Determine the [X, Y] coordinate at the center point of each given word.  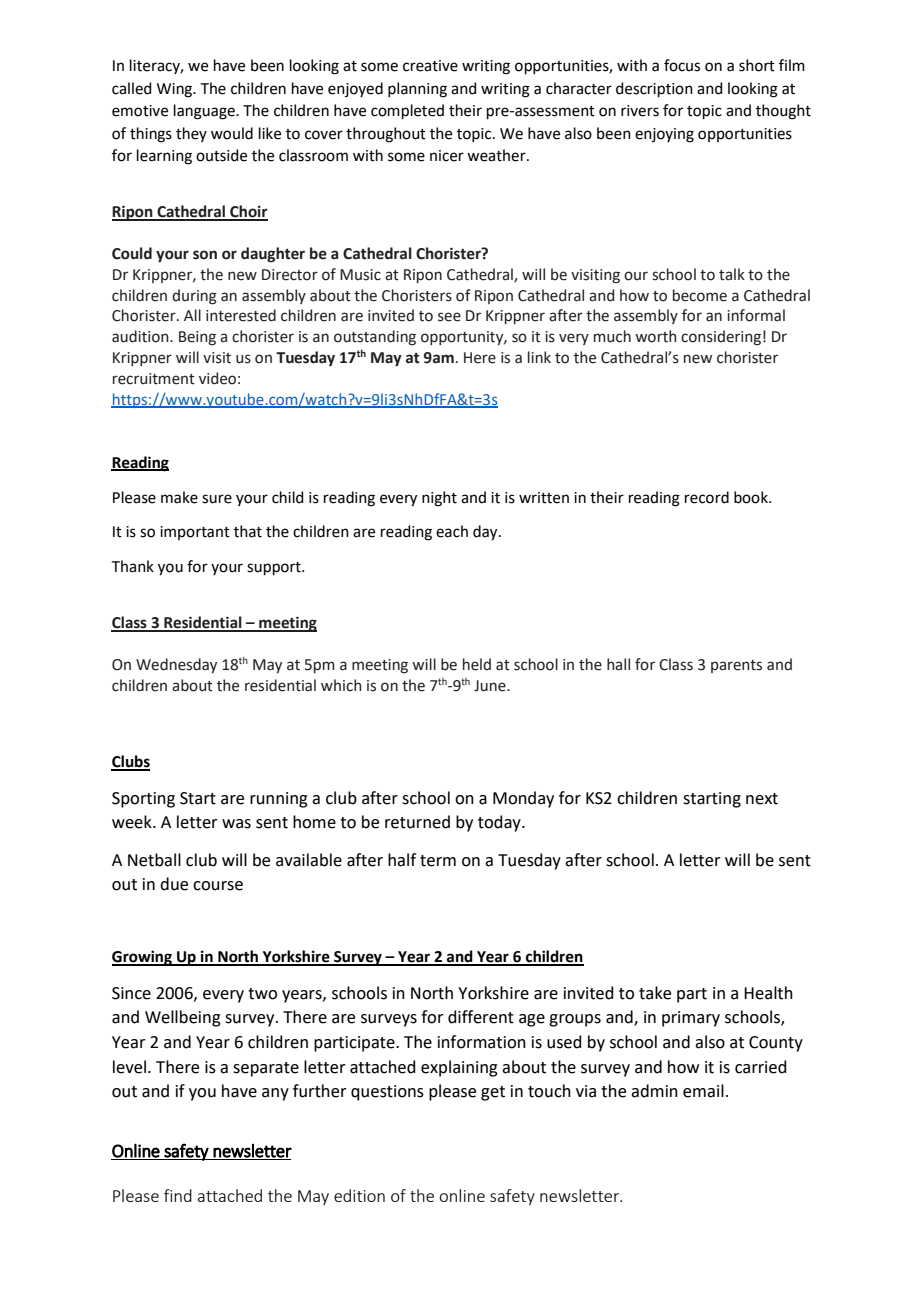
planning [417, 90]
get [493, 1093]
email [703, 1091]
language [205, 112]
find [178, 1195]
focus [682, 65]
